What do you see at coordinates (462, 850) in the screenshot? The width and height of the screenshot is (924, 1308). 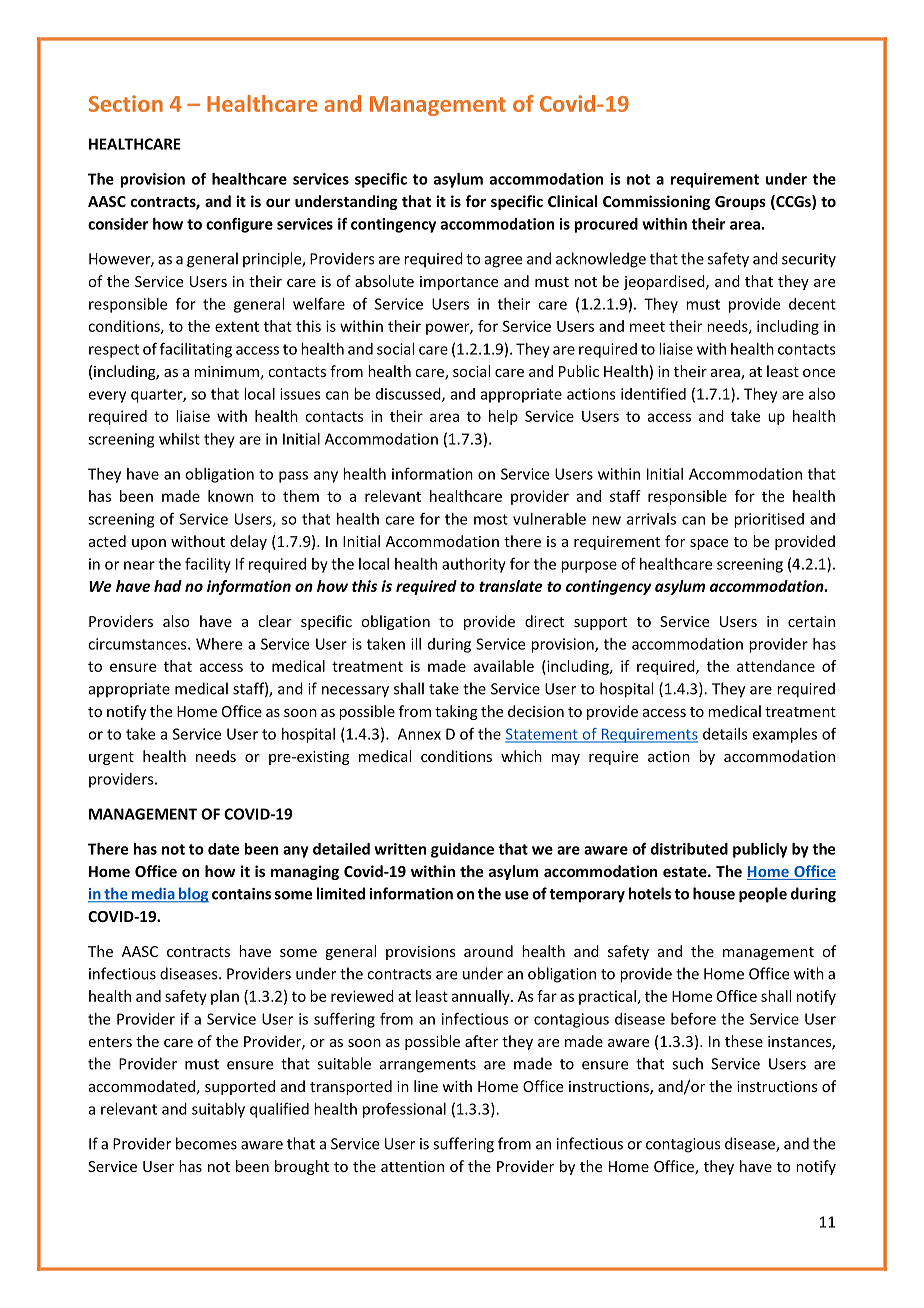 I see `guidance` at bounding box center [462, 850].
